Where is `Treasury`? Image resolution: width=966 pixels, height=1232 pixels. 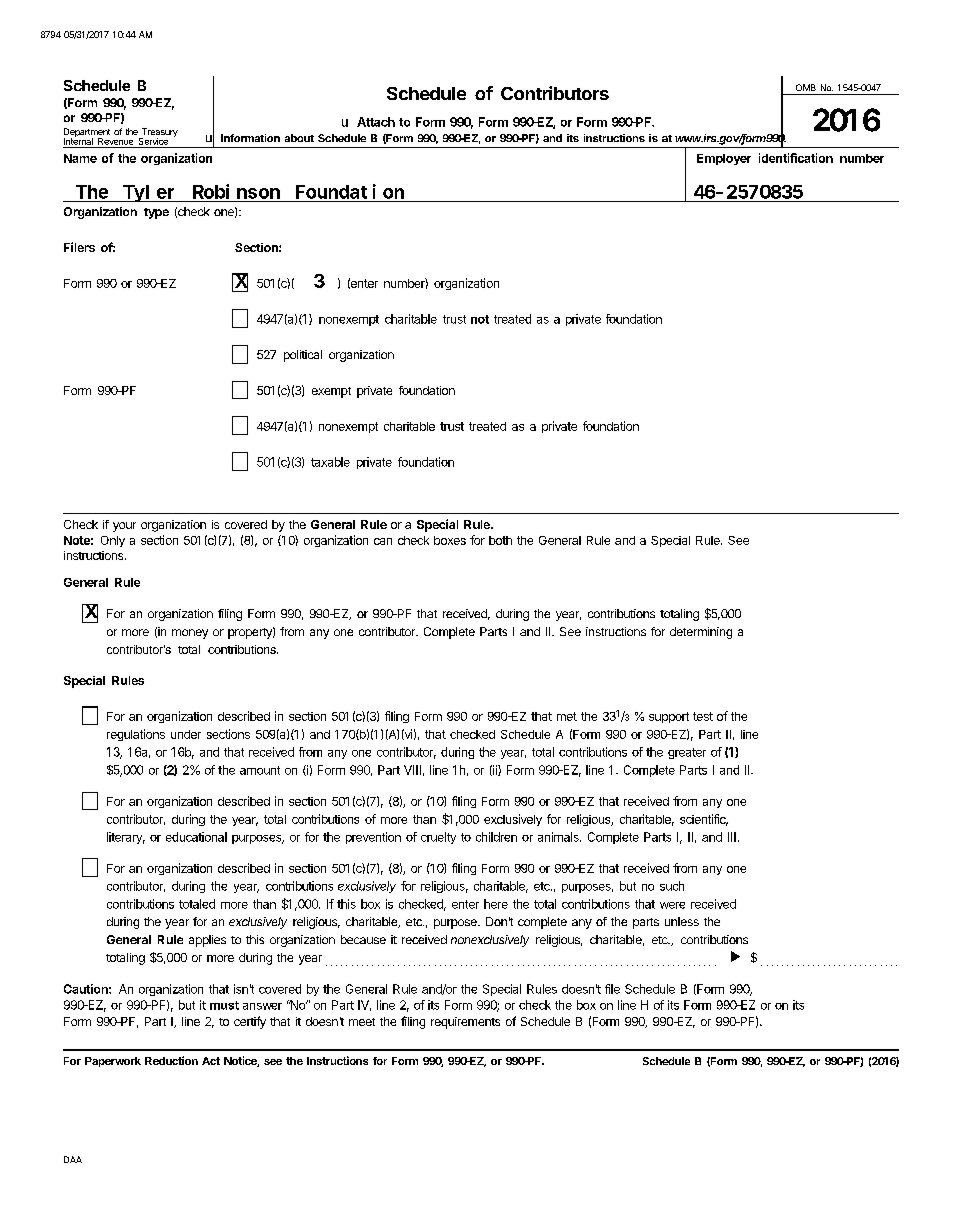 Treasury is located at coordinates (158, 134).
